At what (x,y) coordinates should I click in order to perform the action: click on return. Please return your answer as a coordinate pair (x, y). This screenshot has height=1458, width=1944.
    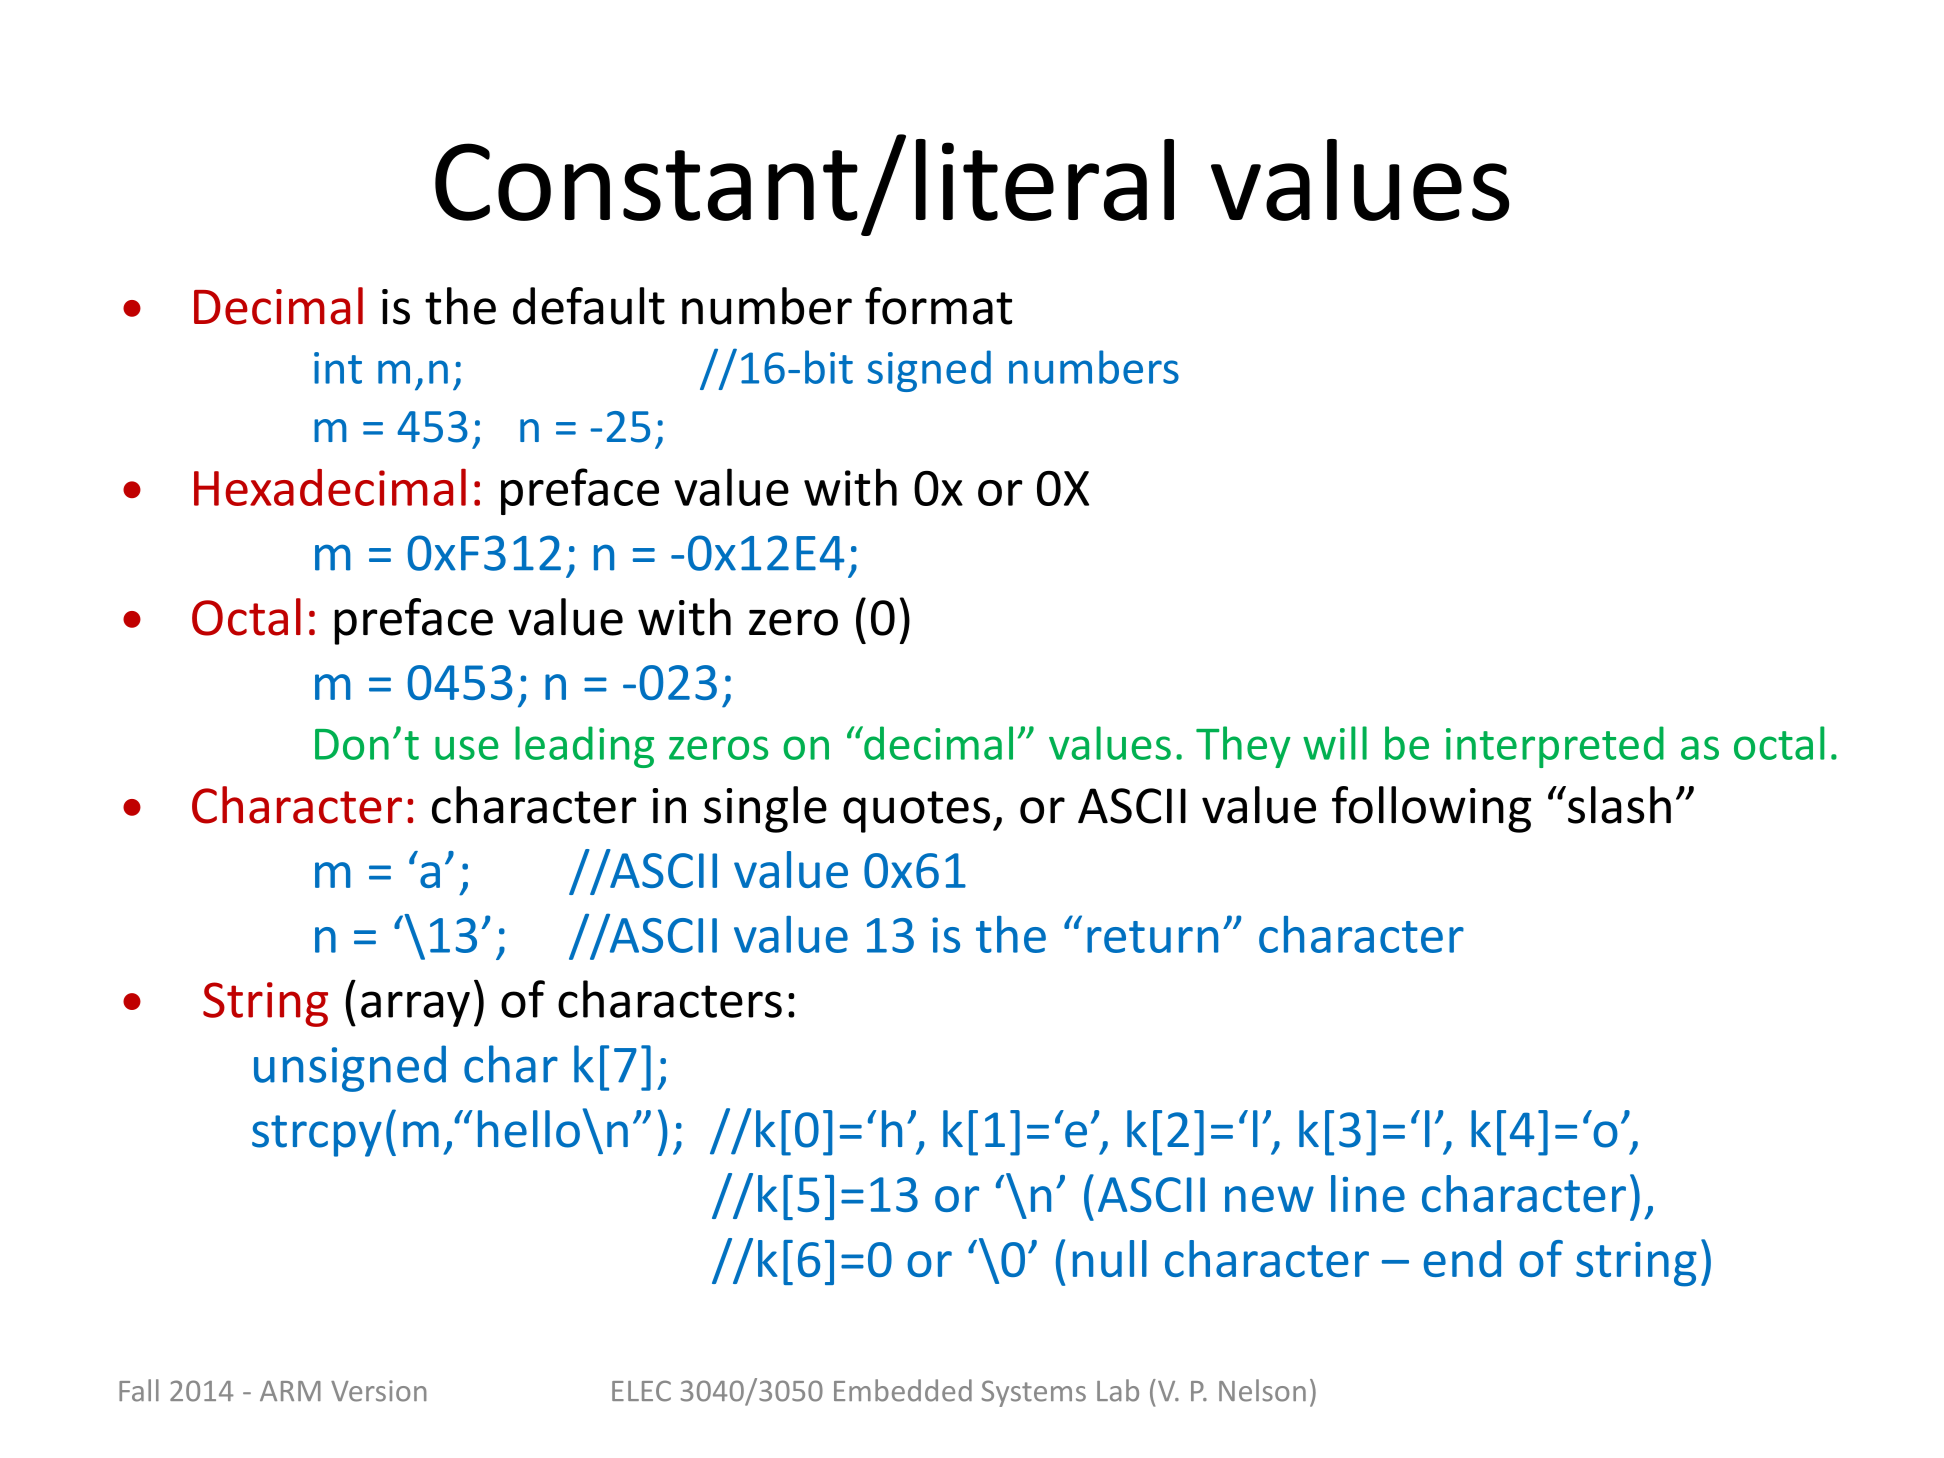
    Looking at the image, I should click on (1152, 937).
